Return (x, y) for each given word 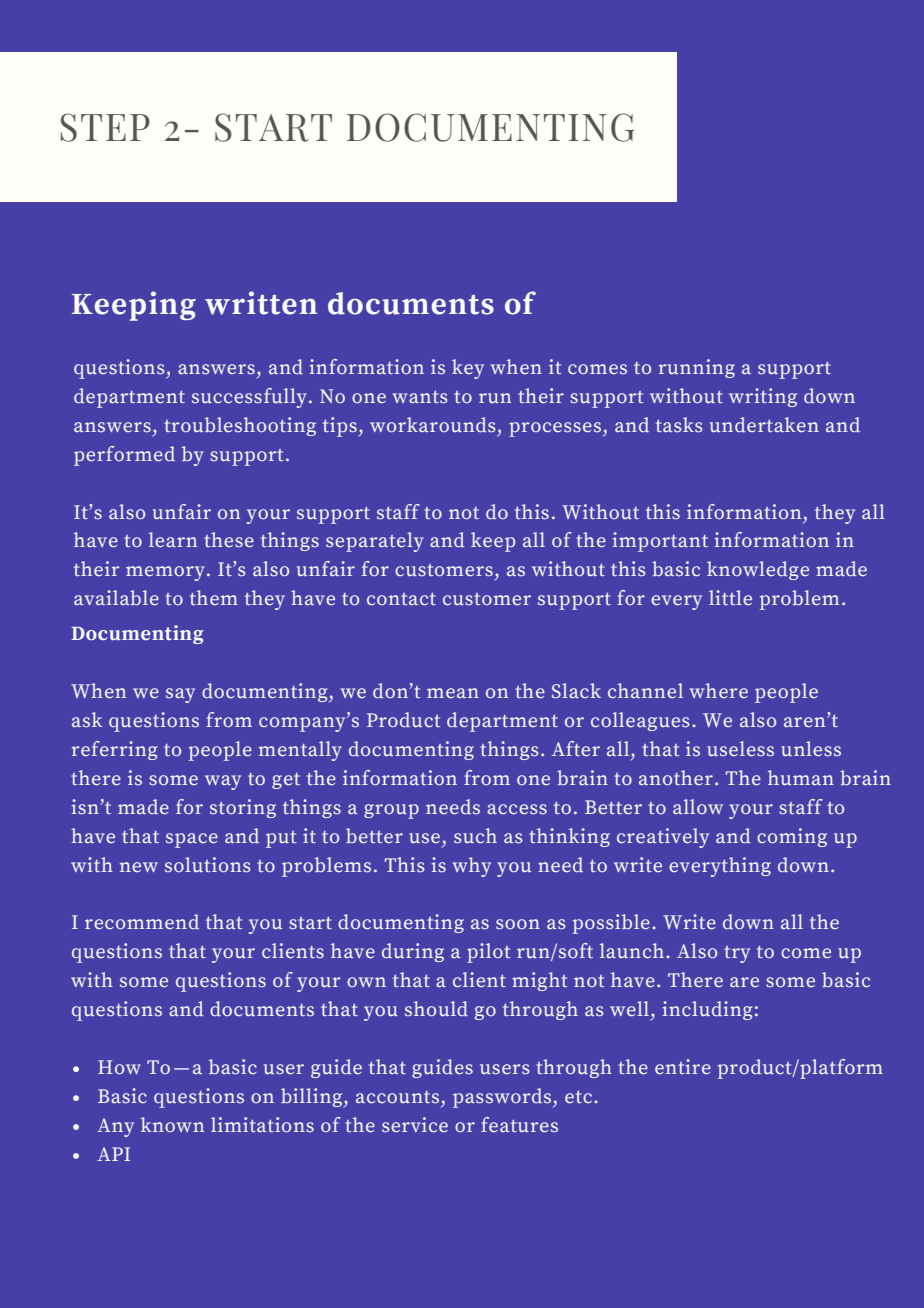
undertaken (764, 425)
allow (698, 806)
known (172, 1124)
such (475, 836)
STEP (105, 127)
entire (683, 1067)
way (223, 782)
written (261, 303)
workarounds (433, 425)
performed (124, 456)
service (415, 1125)
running (697, 368)
